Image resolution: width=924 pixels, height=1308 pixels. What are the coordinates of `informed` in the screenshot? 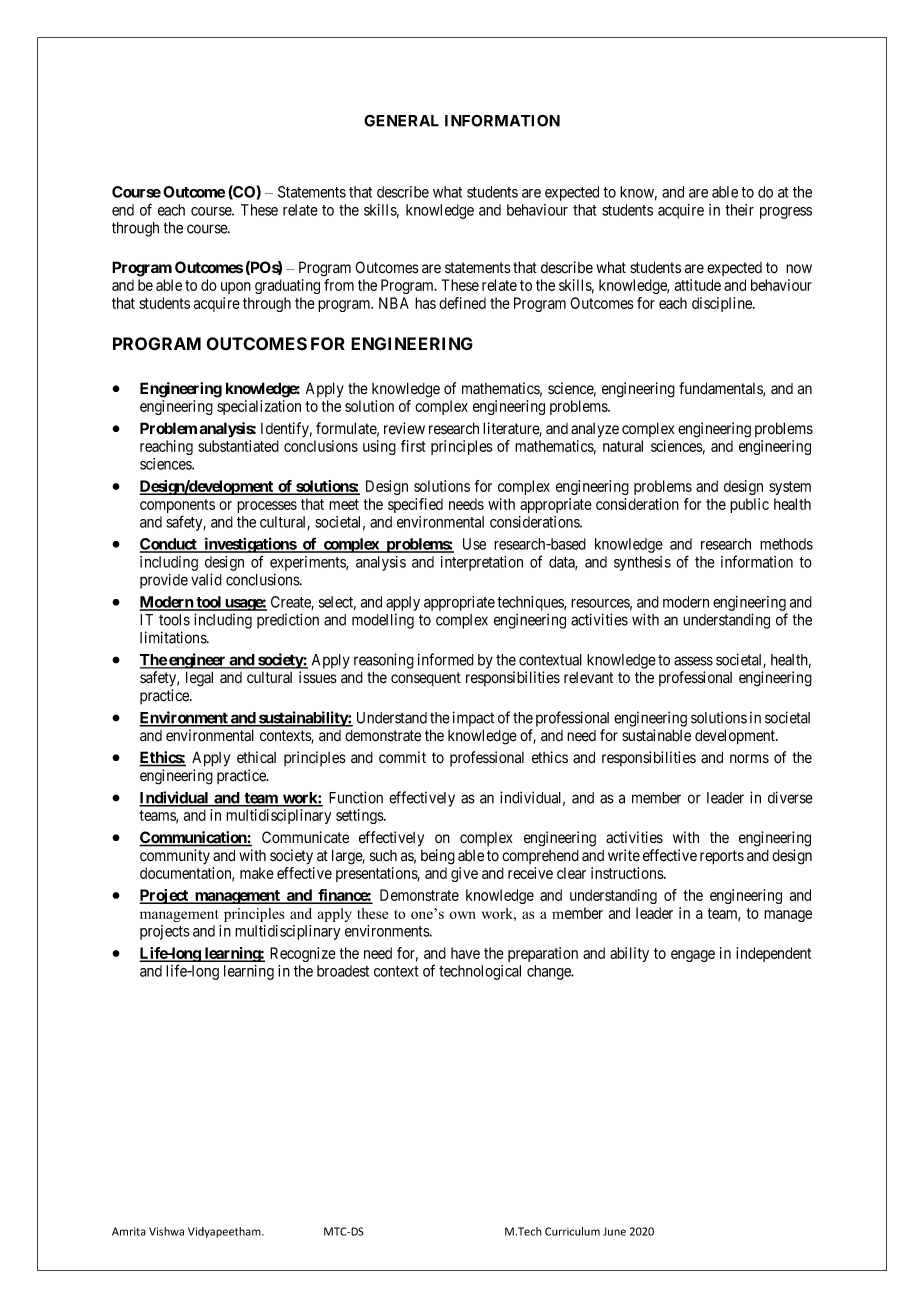 It's located at (446, 659).
